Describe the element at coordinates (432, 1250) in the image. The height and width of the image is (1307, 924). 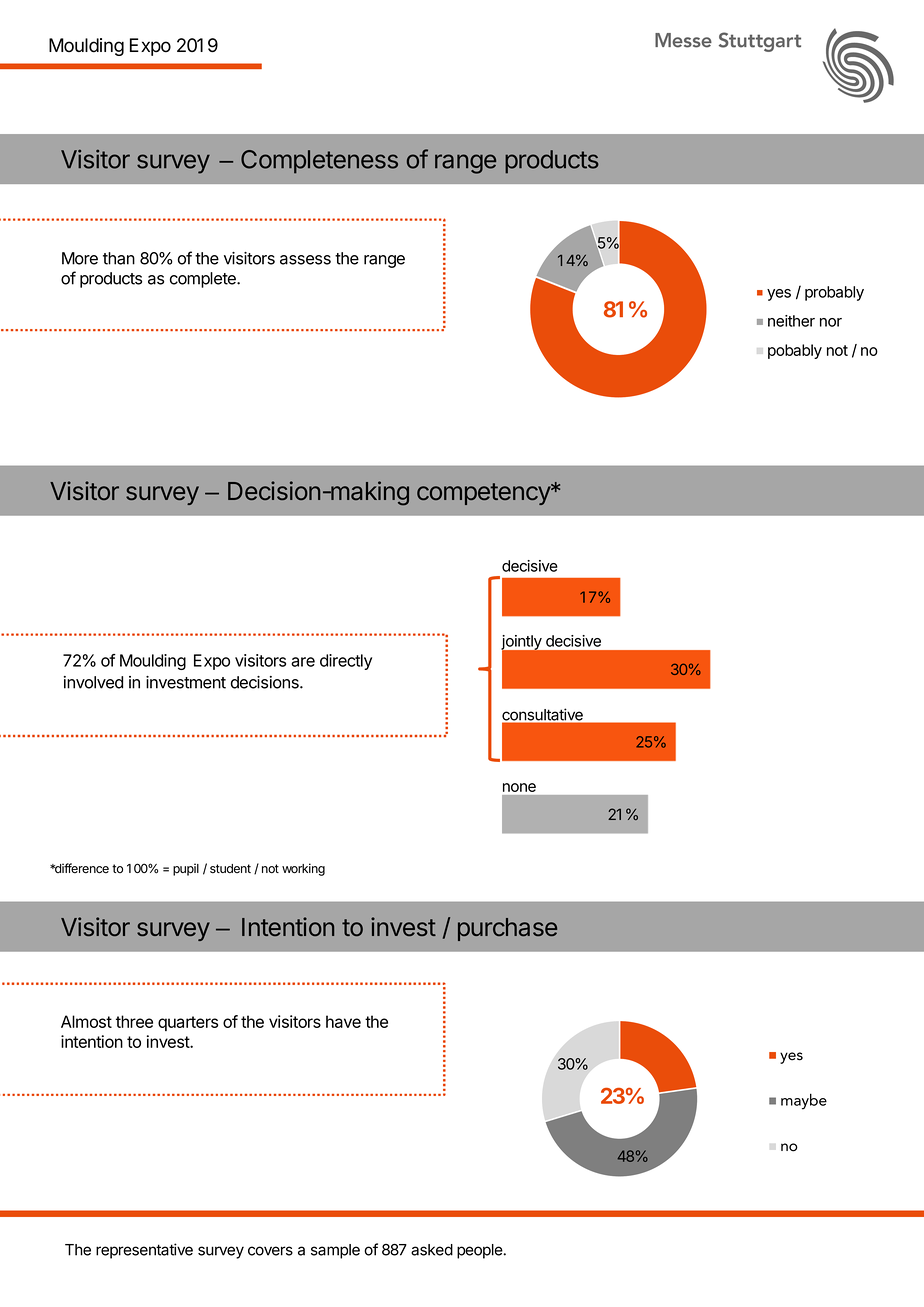
I see `asked` at that location.
